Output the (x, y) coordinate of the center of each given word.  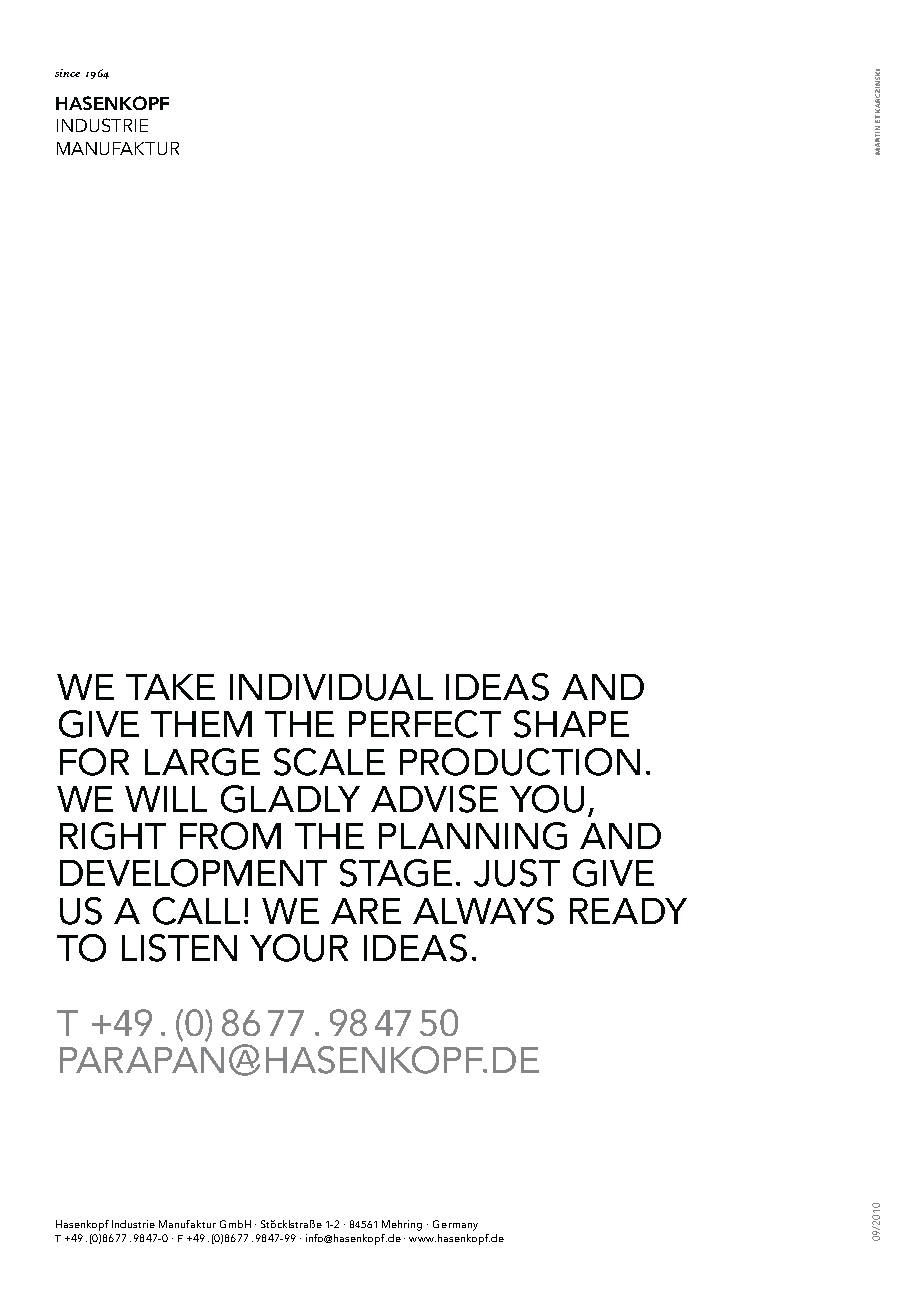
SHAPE (571, 724)
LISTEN (179, 948)
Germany (455, 1225)
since (67, 73)
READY (628, 911)
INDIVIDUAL (331, 687)
